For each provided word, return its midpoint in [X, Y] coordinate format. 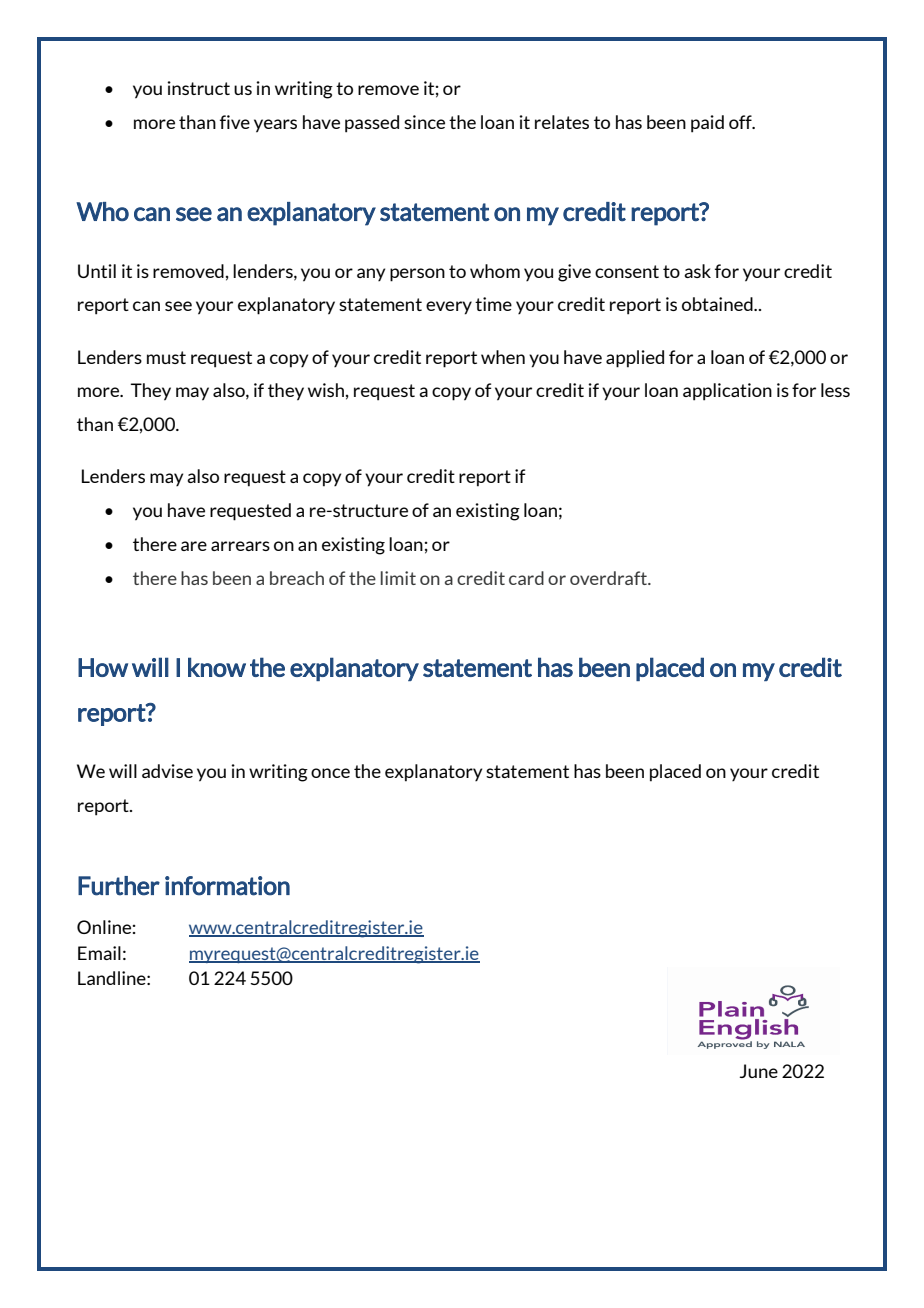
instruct [198, 88]
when [503, 357]
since [424, 122]
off [741, 122]
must [166, 357]
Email [99, 953]
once [330, 773]
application [727, 392]
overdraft [609, 578]
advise [167, 771]
